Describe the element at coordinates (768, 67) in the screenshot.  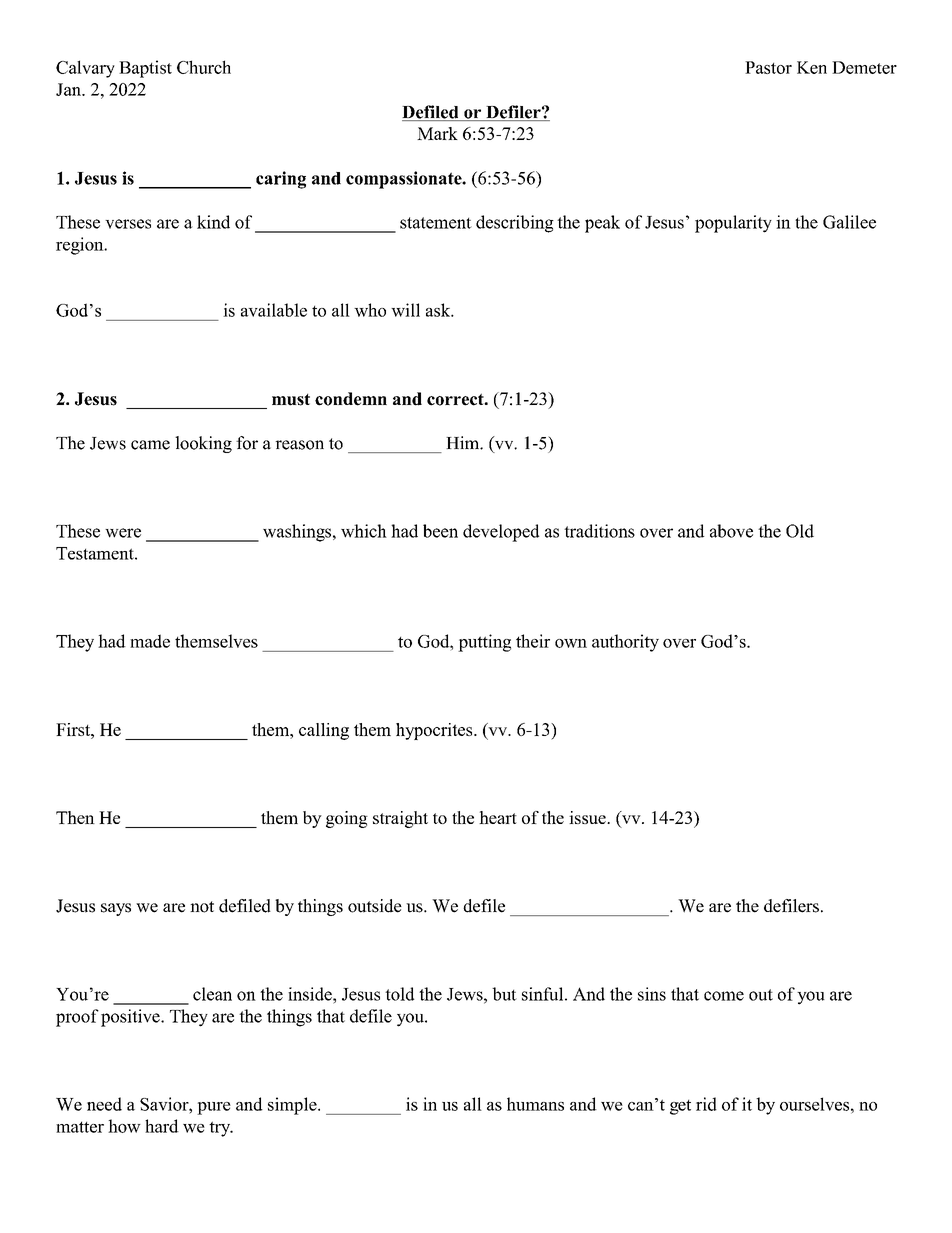
I see `Pastor` at that location.
